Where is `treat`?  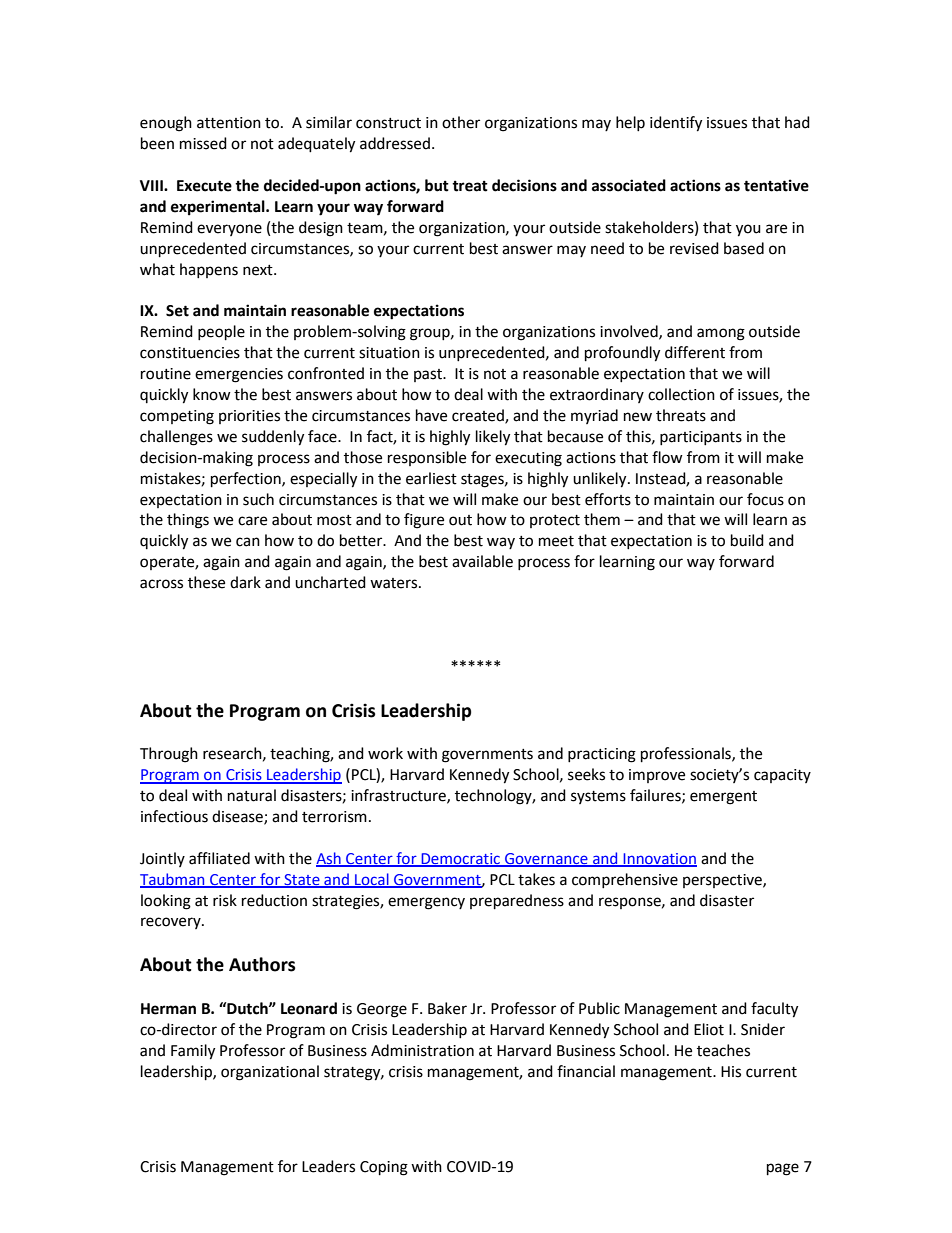
treat is located at coordinates (470, 186).
